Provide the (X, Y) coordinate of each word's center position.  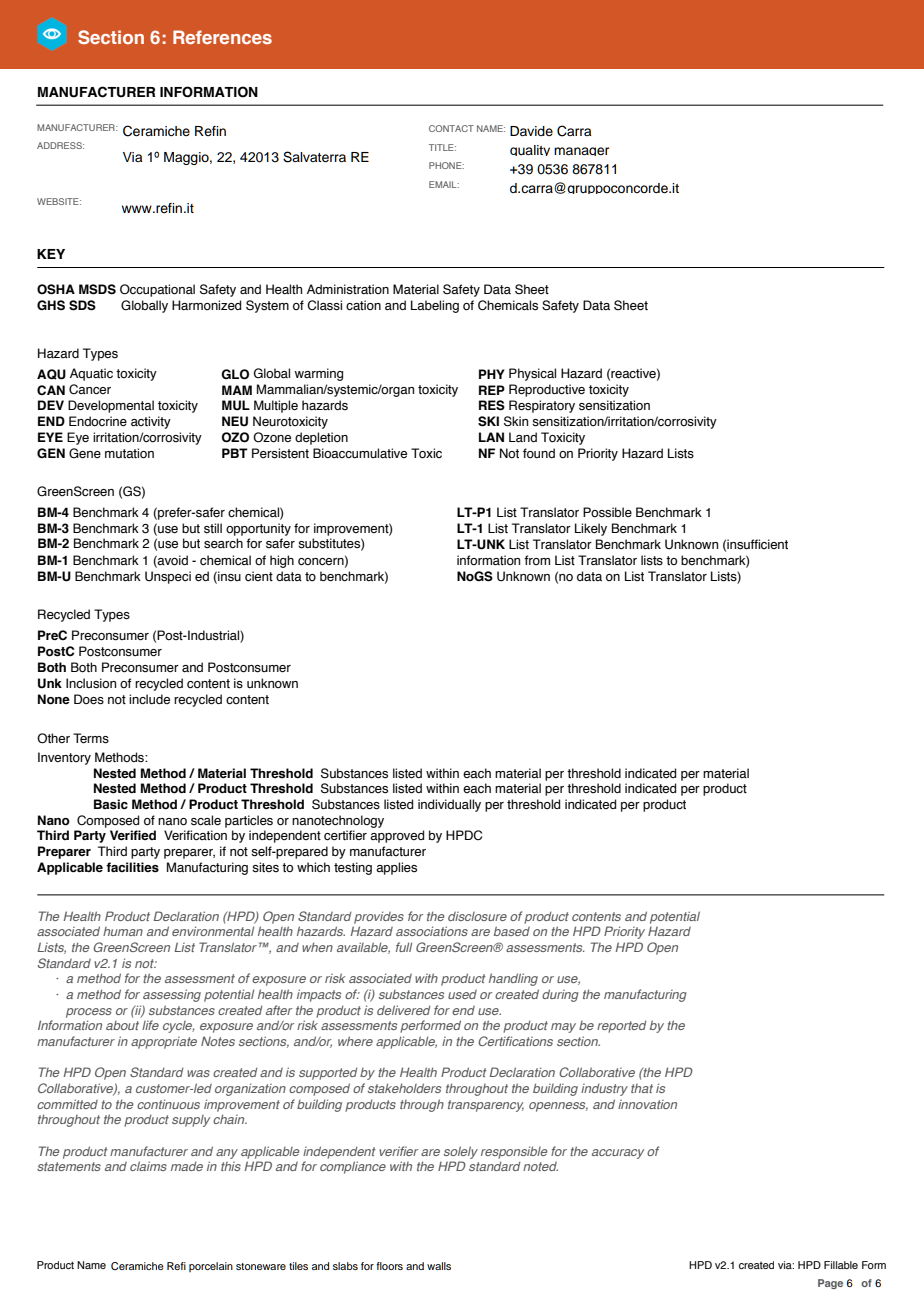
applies (396, 868)
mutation (129, 453)
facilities (132, 867)
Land (523, 437)
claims (148, 1166)
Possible (607, 512)
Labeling (435, 306)
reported (622, 1026)
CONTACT (451, 128)
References (222, 37)
